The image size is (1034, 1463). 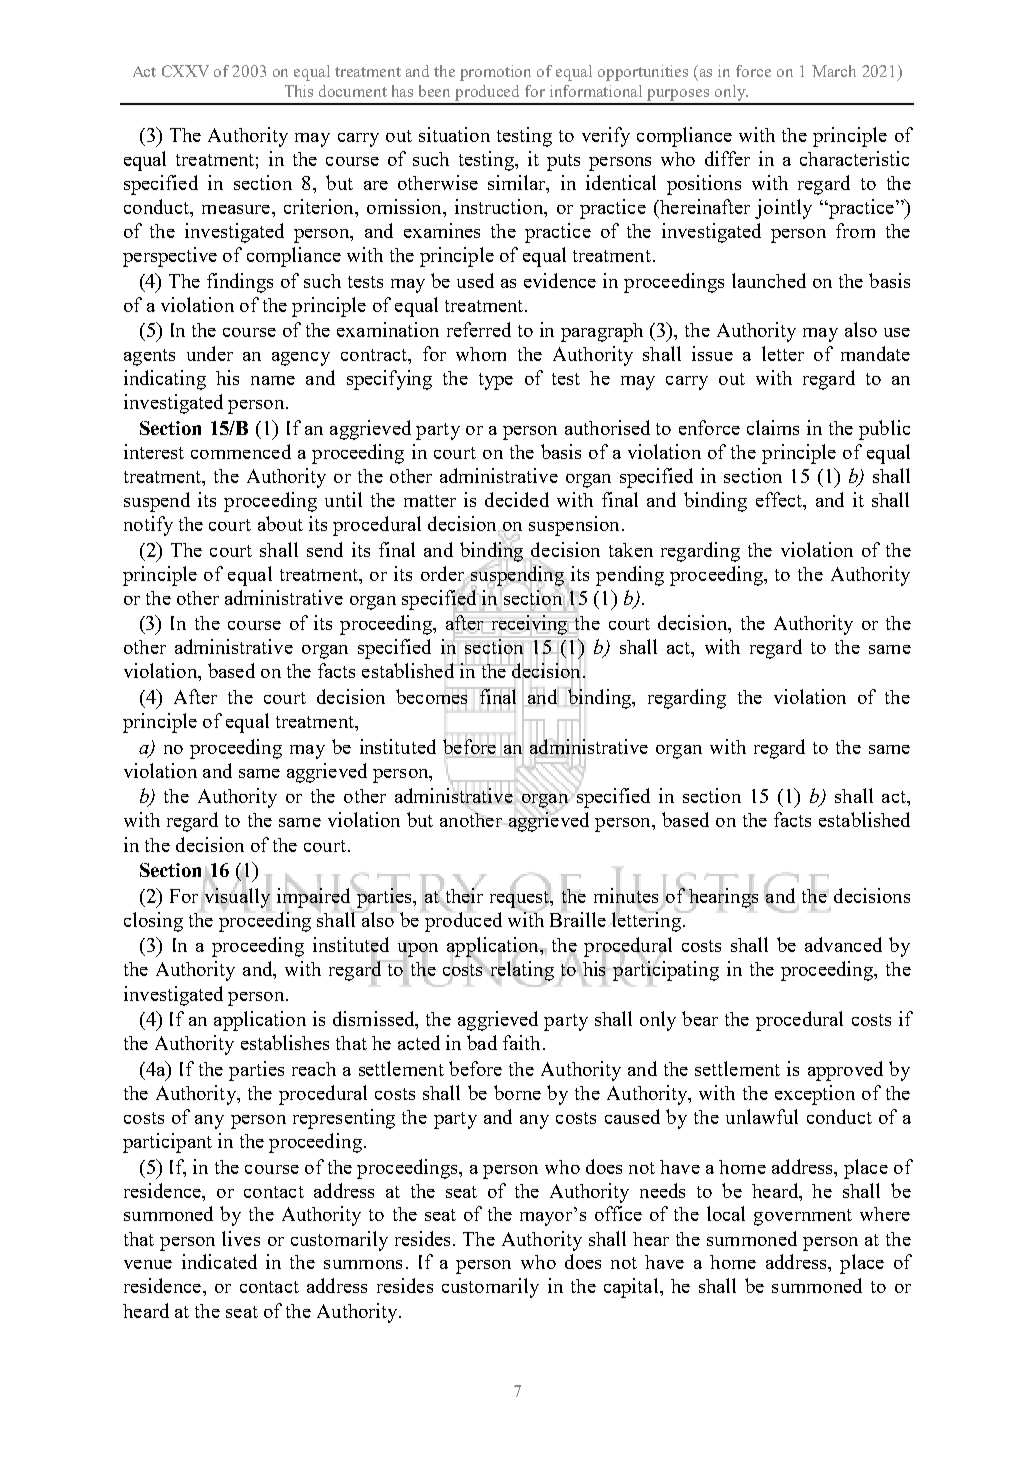 What do you see at coordinates (843, 944) in the screenshot?
I see `advanced` at bounding box center [843, 944].
